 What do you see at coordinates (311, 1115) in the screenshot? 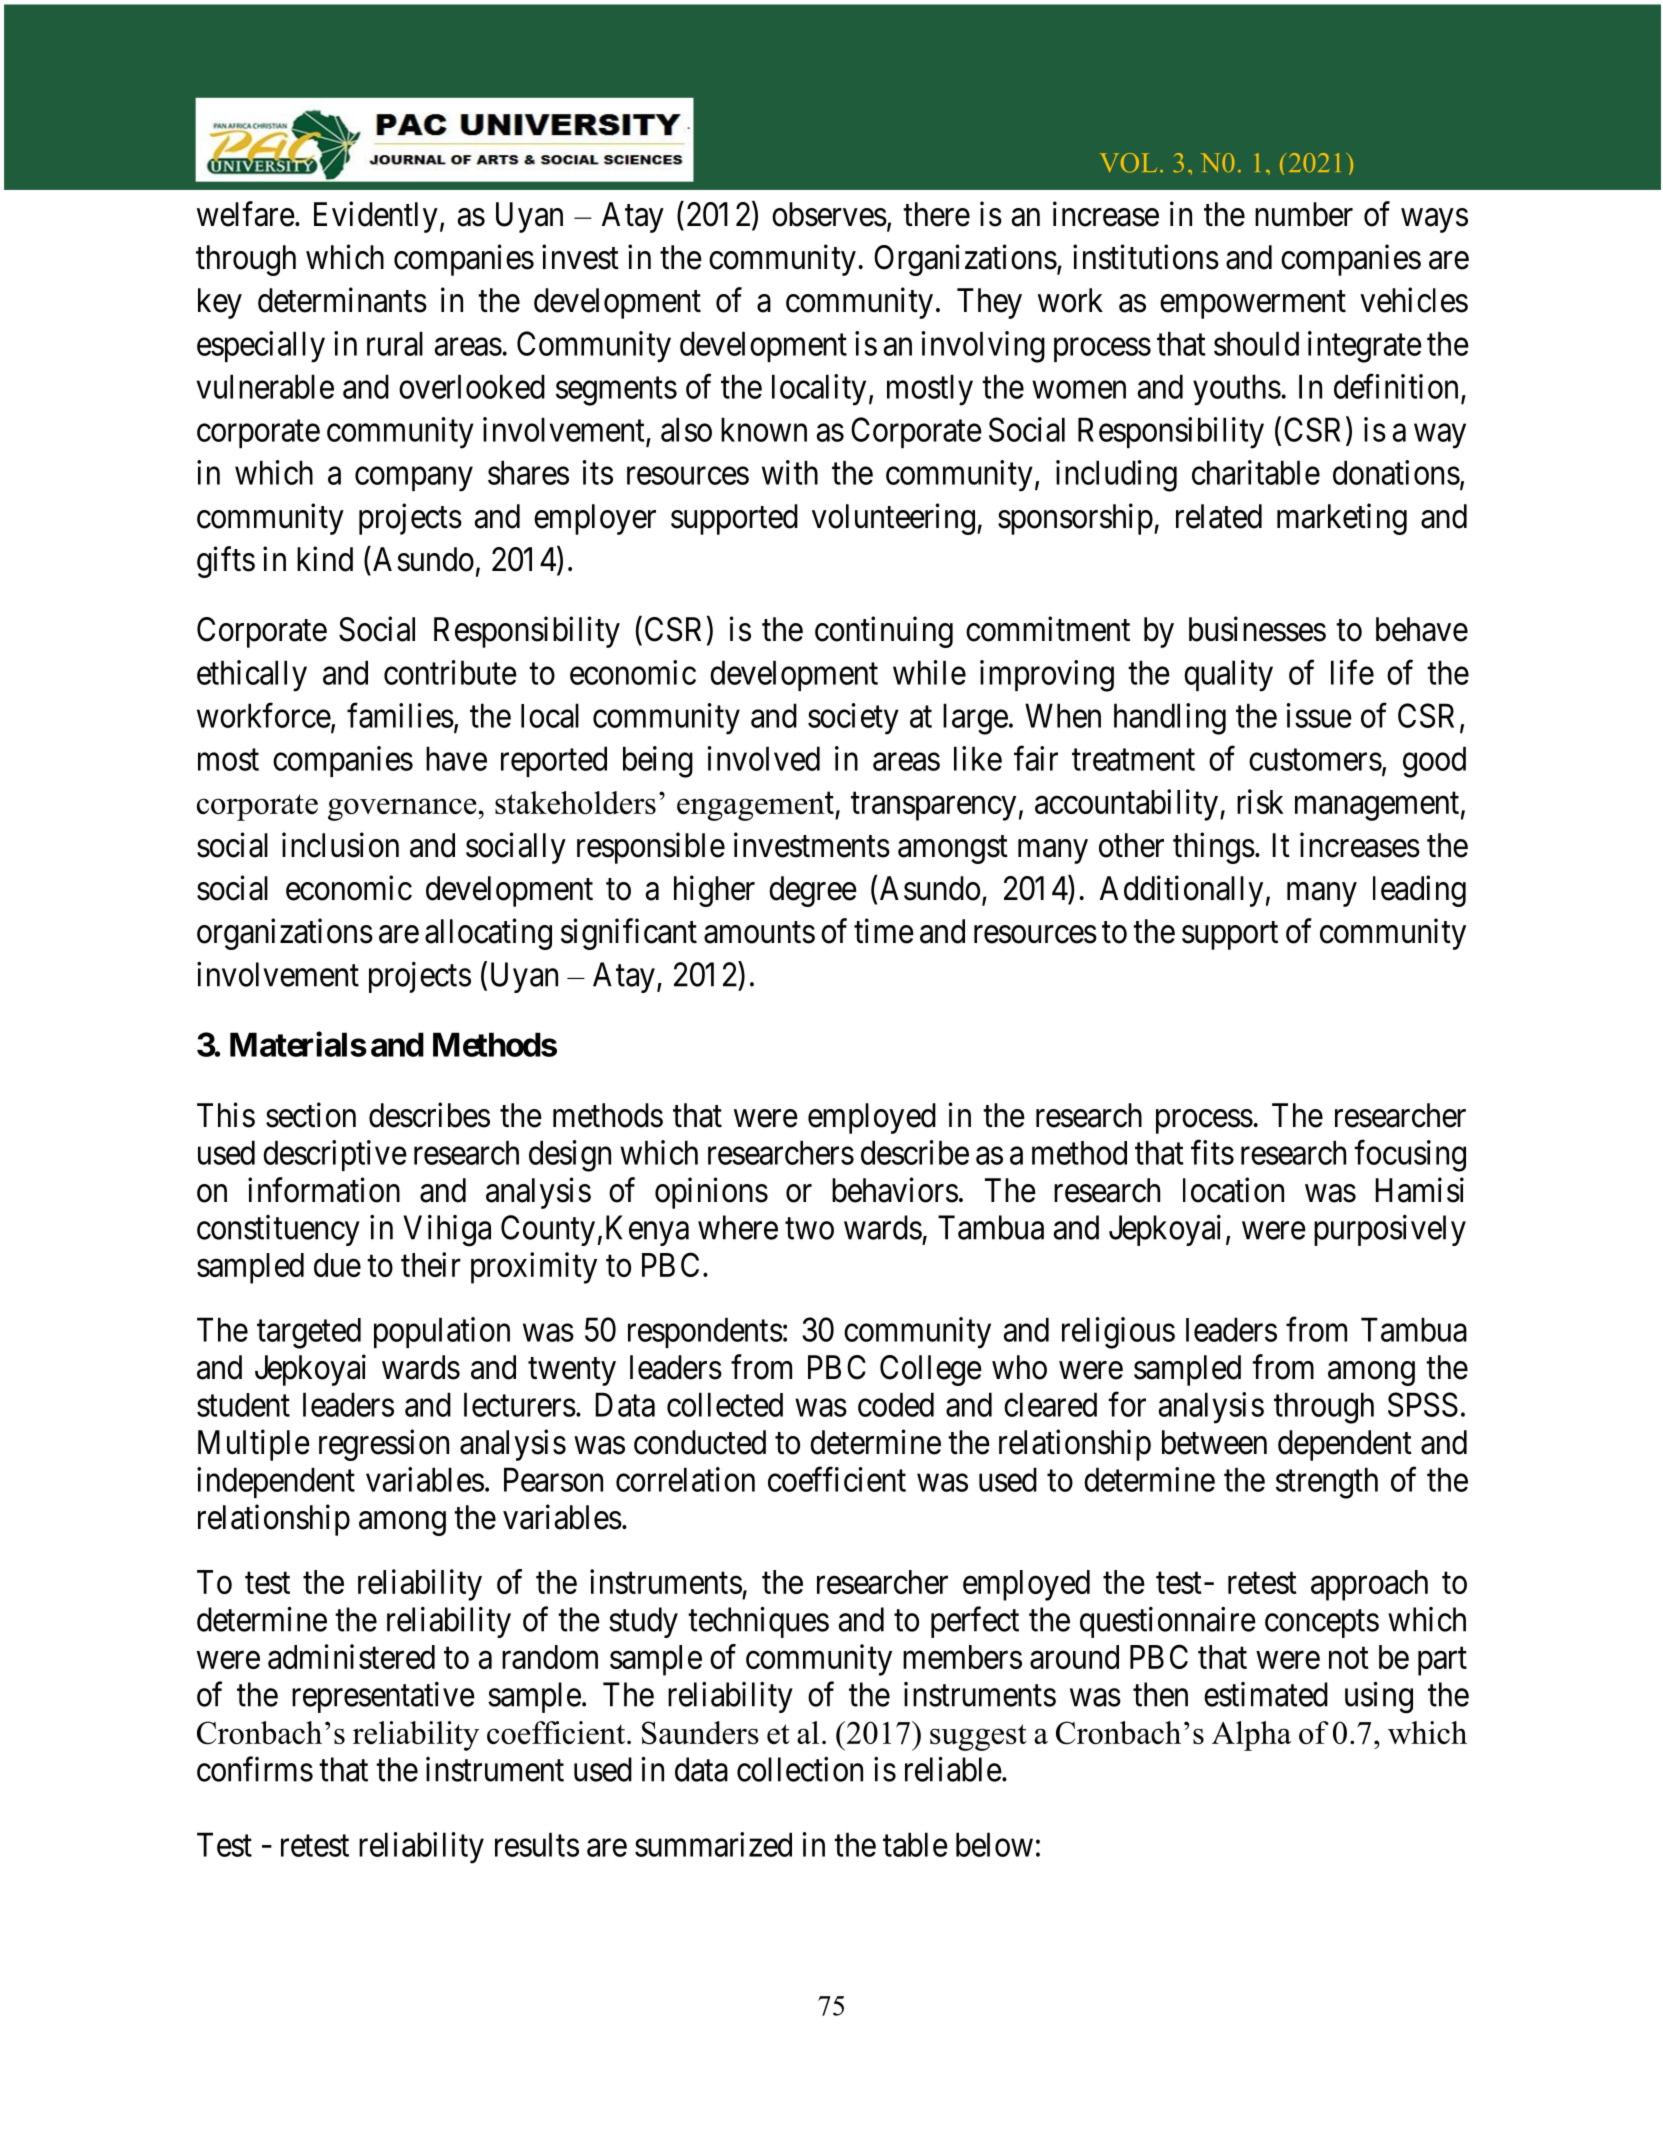
I see `section` at bounding box center [311, 1115].
